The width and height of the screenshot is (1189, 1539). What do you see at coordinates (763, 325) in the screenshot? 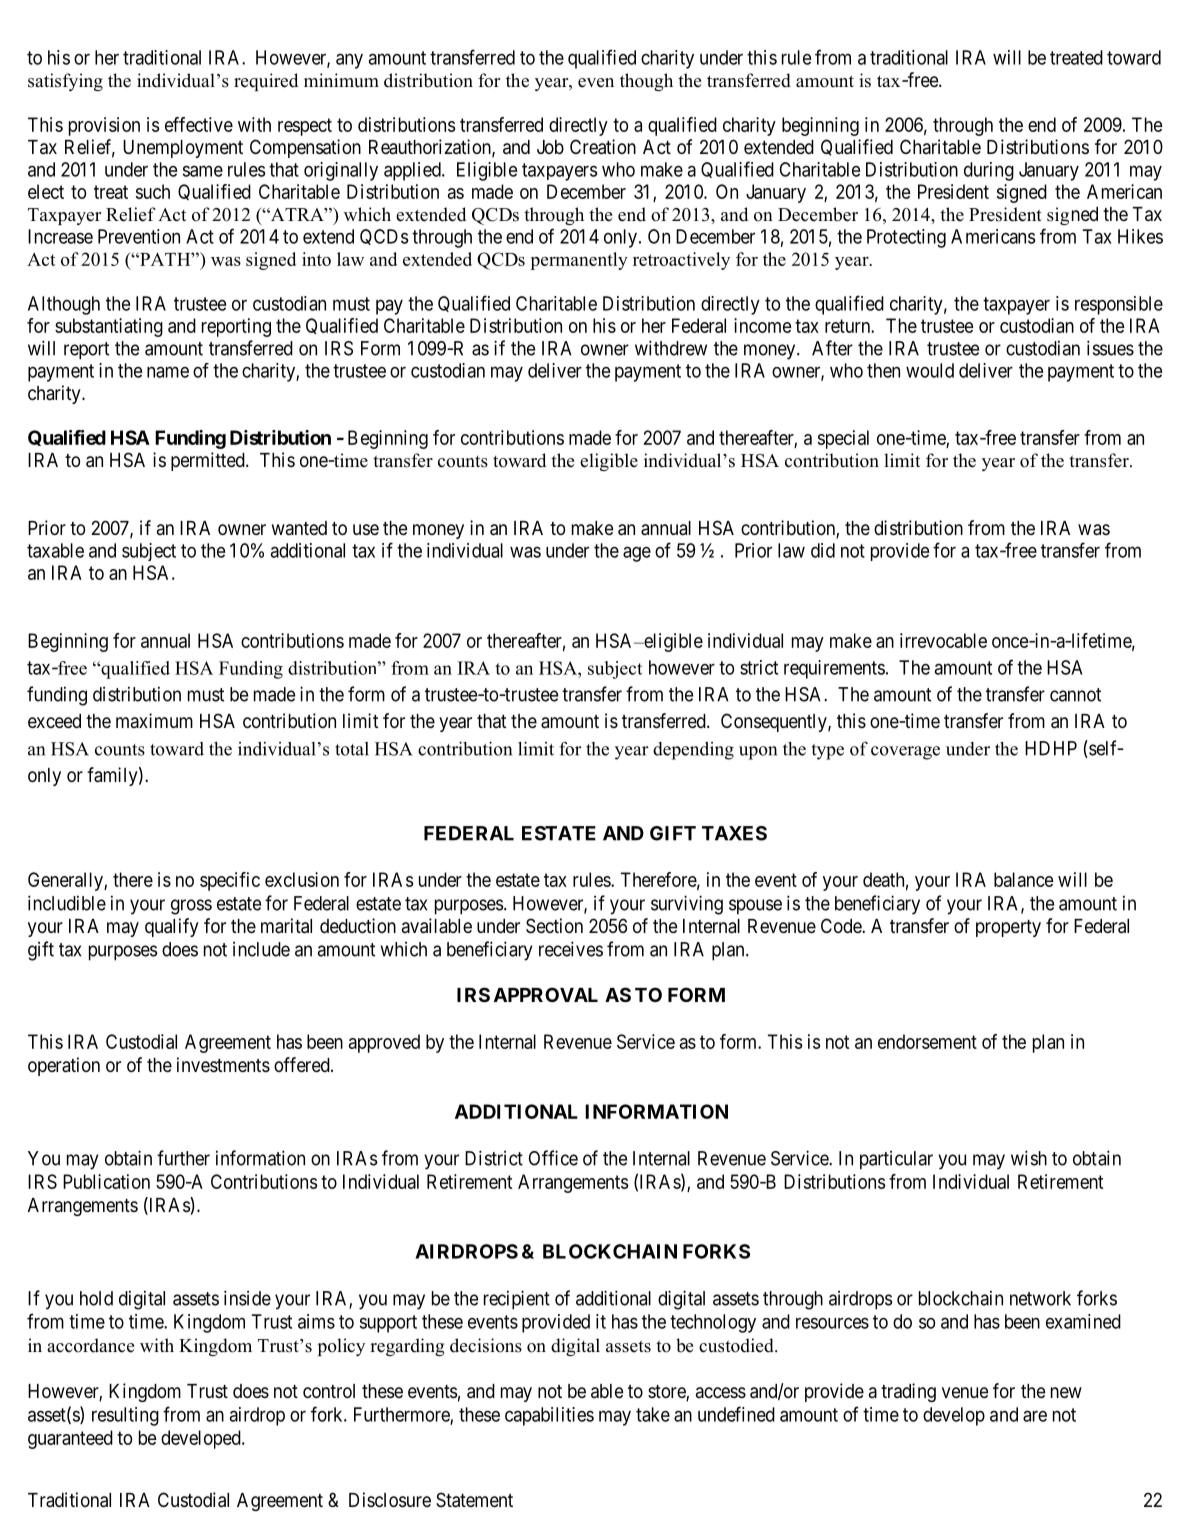
I see `income` at bounding box center [763, 325].
